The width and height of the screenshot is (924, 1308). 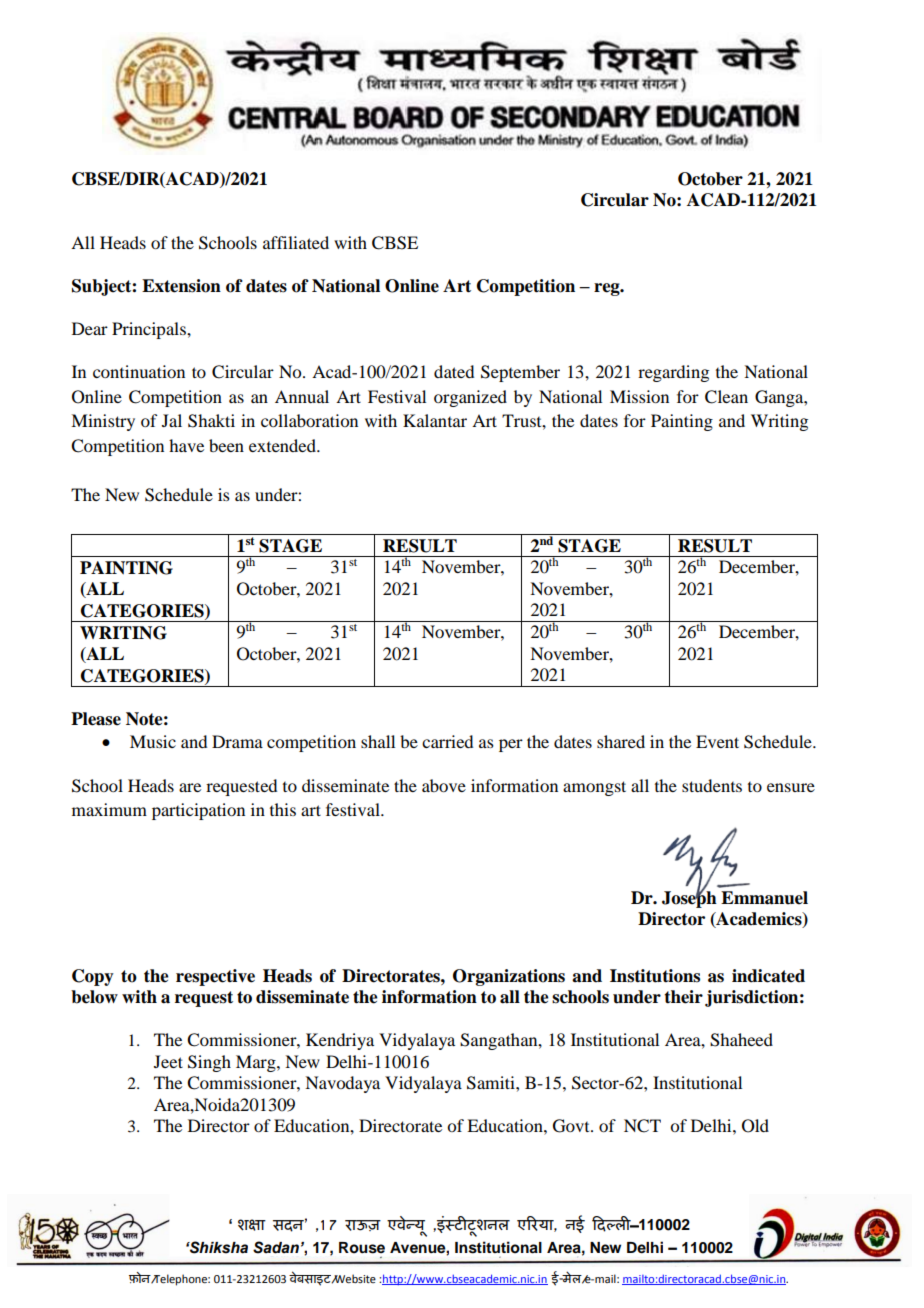 What do you see at coordinates (96, 719) in the screenshot?
I see `Please` at bounding box center [96, 719].
